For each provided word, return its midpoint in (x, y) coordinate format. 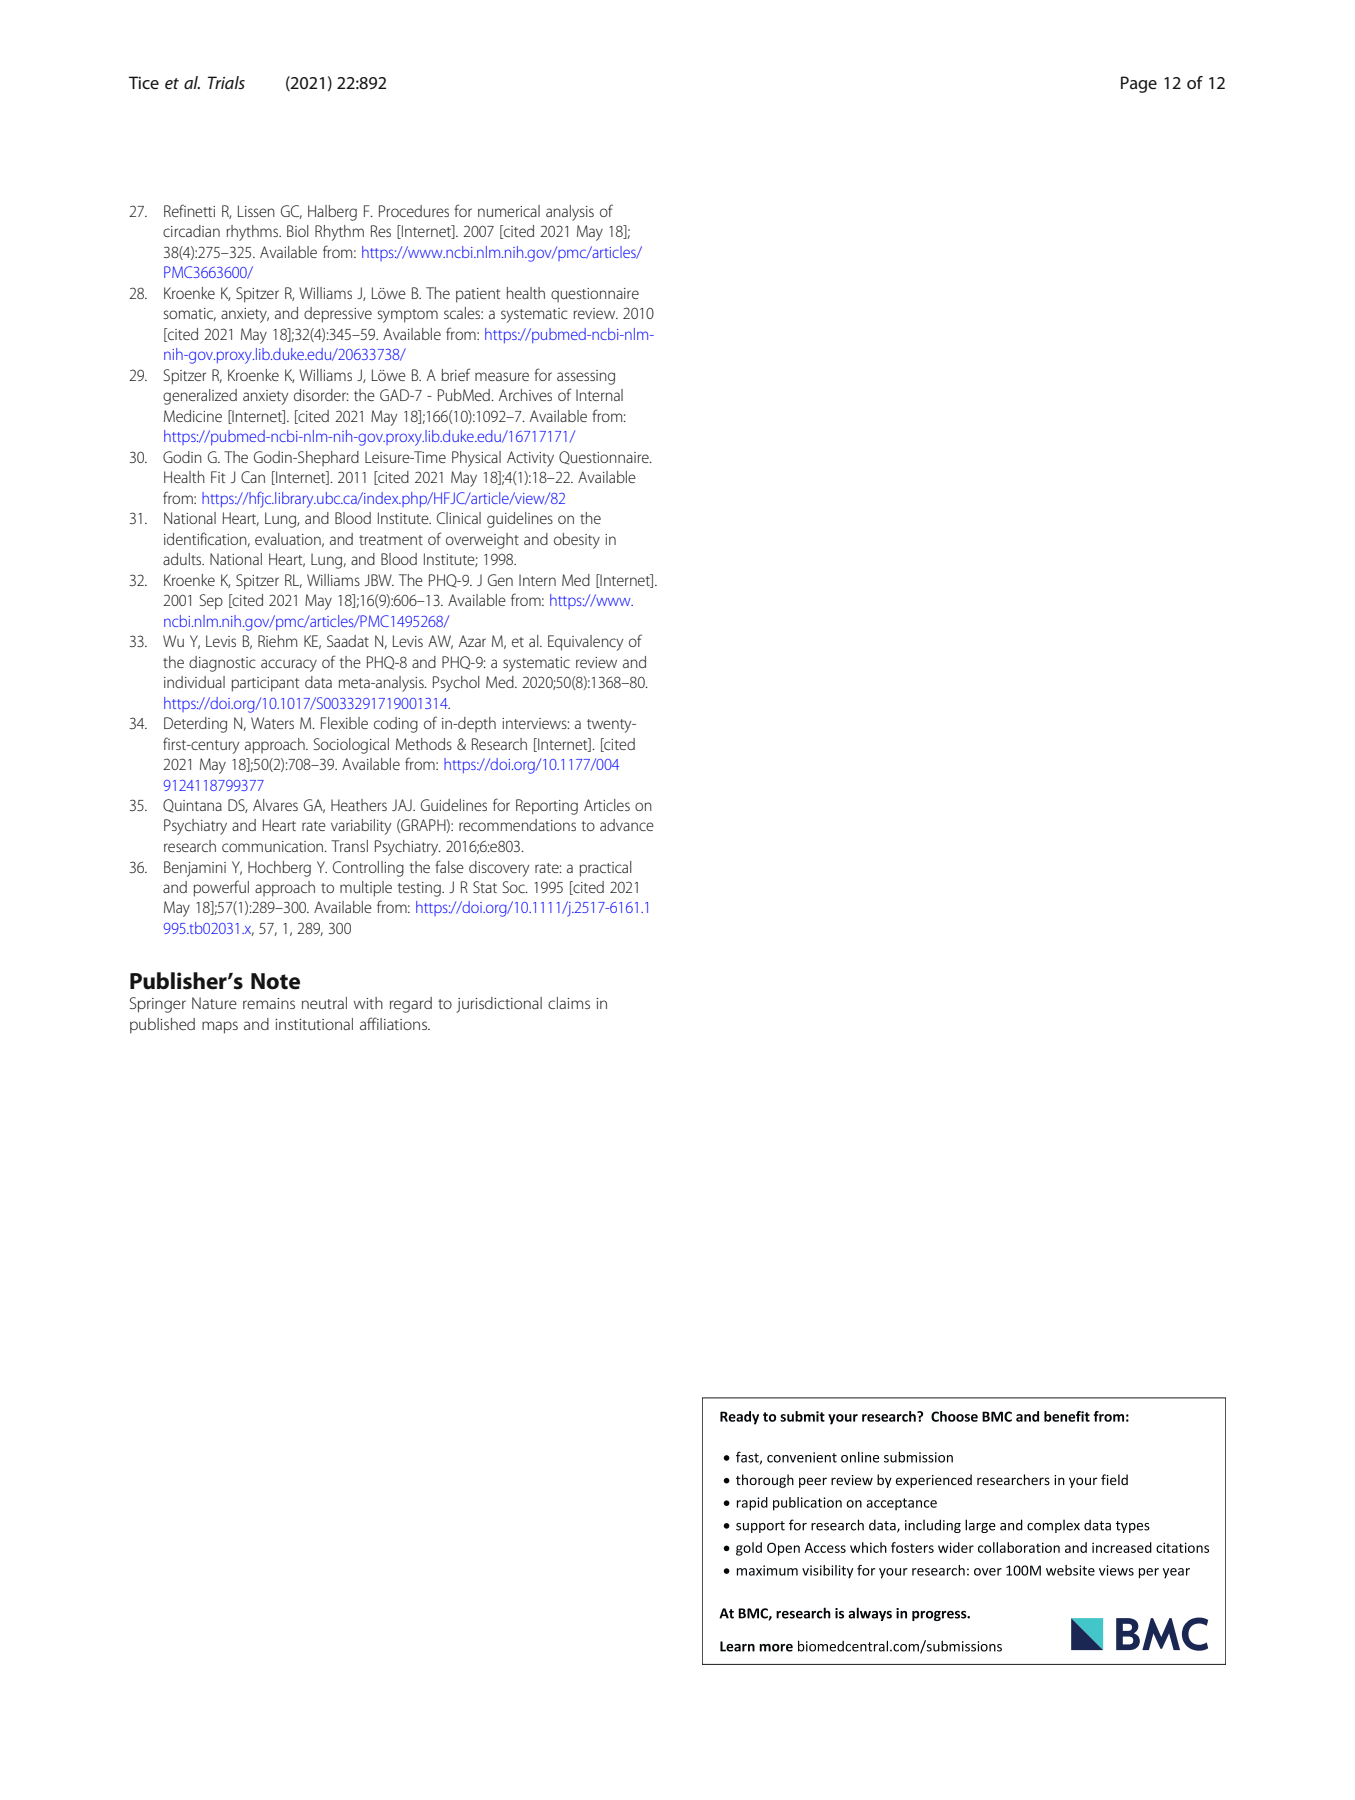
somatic (190, 314)
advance (627, 825)
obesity (577, 541)
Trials (226, 82)
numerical (509, 211)
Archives (525, 395)
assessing (586, 377)
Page (1139, 84)
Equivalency (585, 643)
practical (606, 869)
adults (183, 559)
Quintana (192, 806)
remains (269, 1003)
